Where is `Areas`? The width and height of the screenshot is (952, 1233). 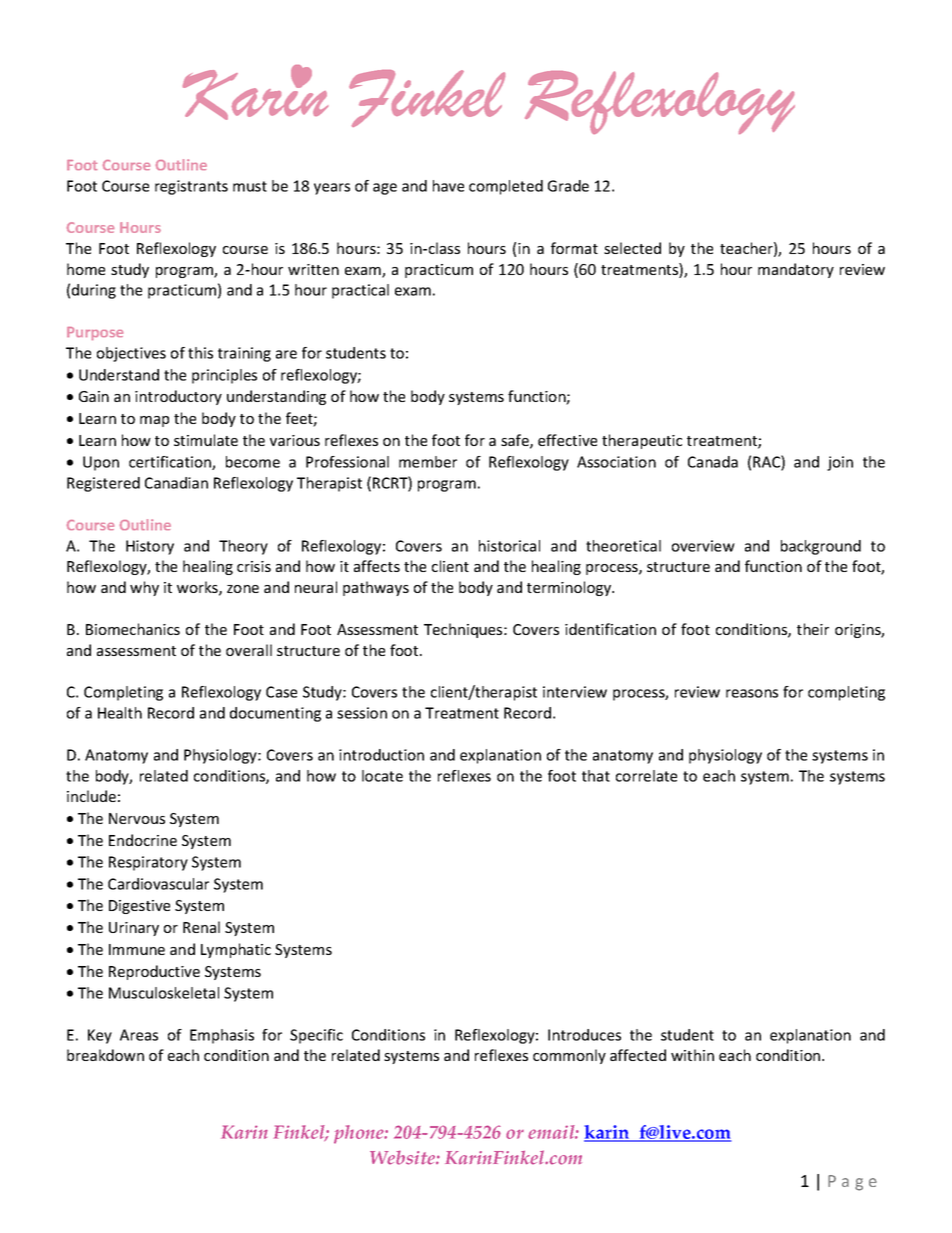
Areas is located at coordinates (139, 1035).
